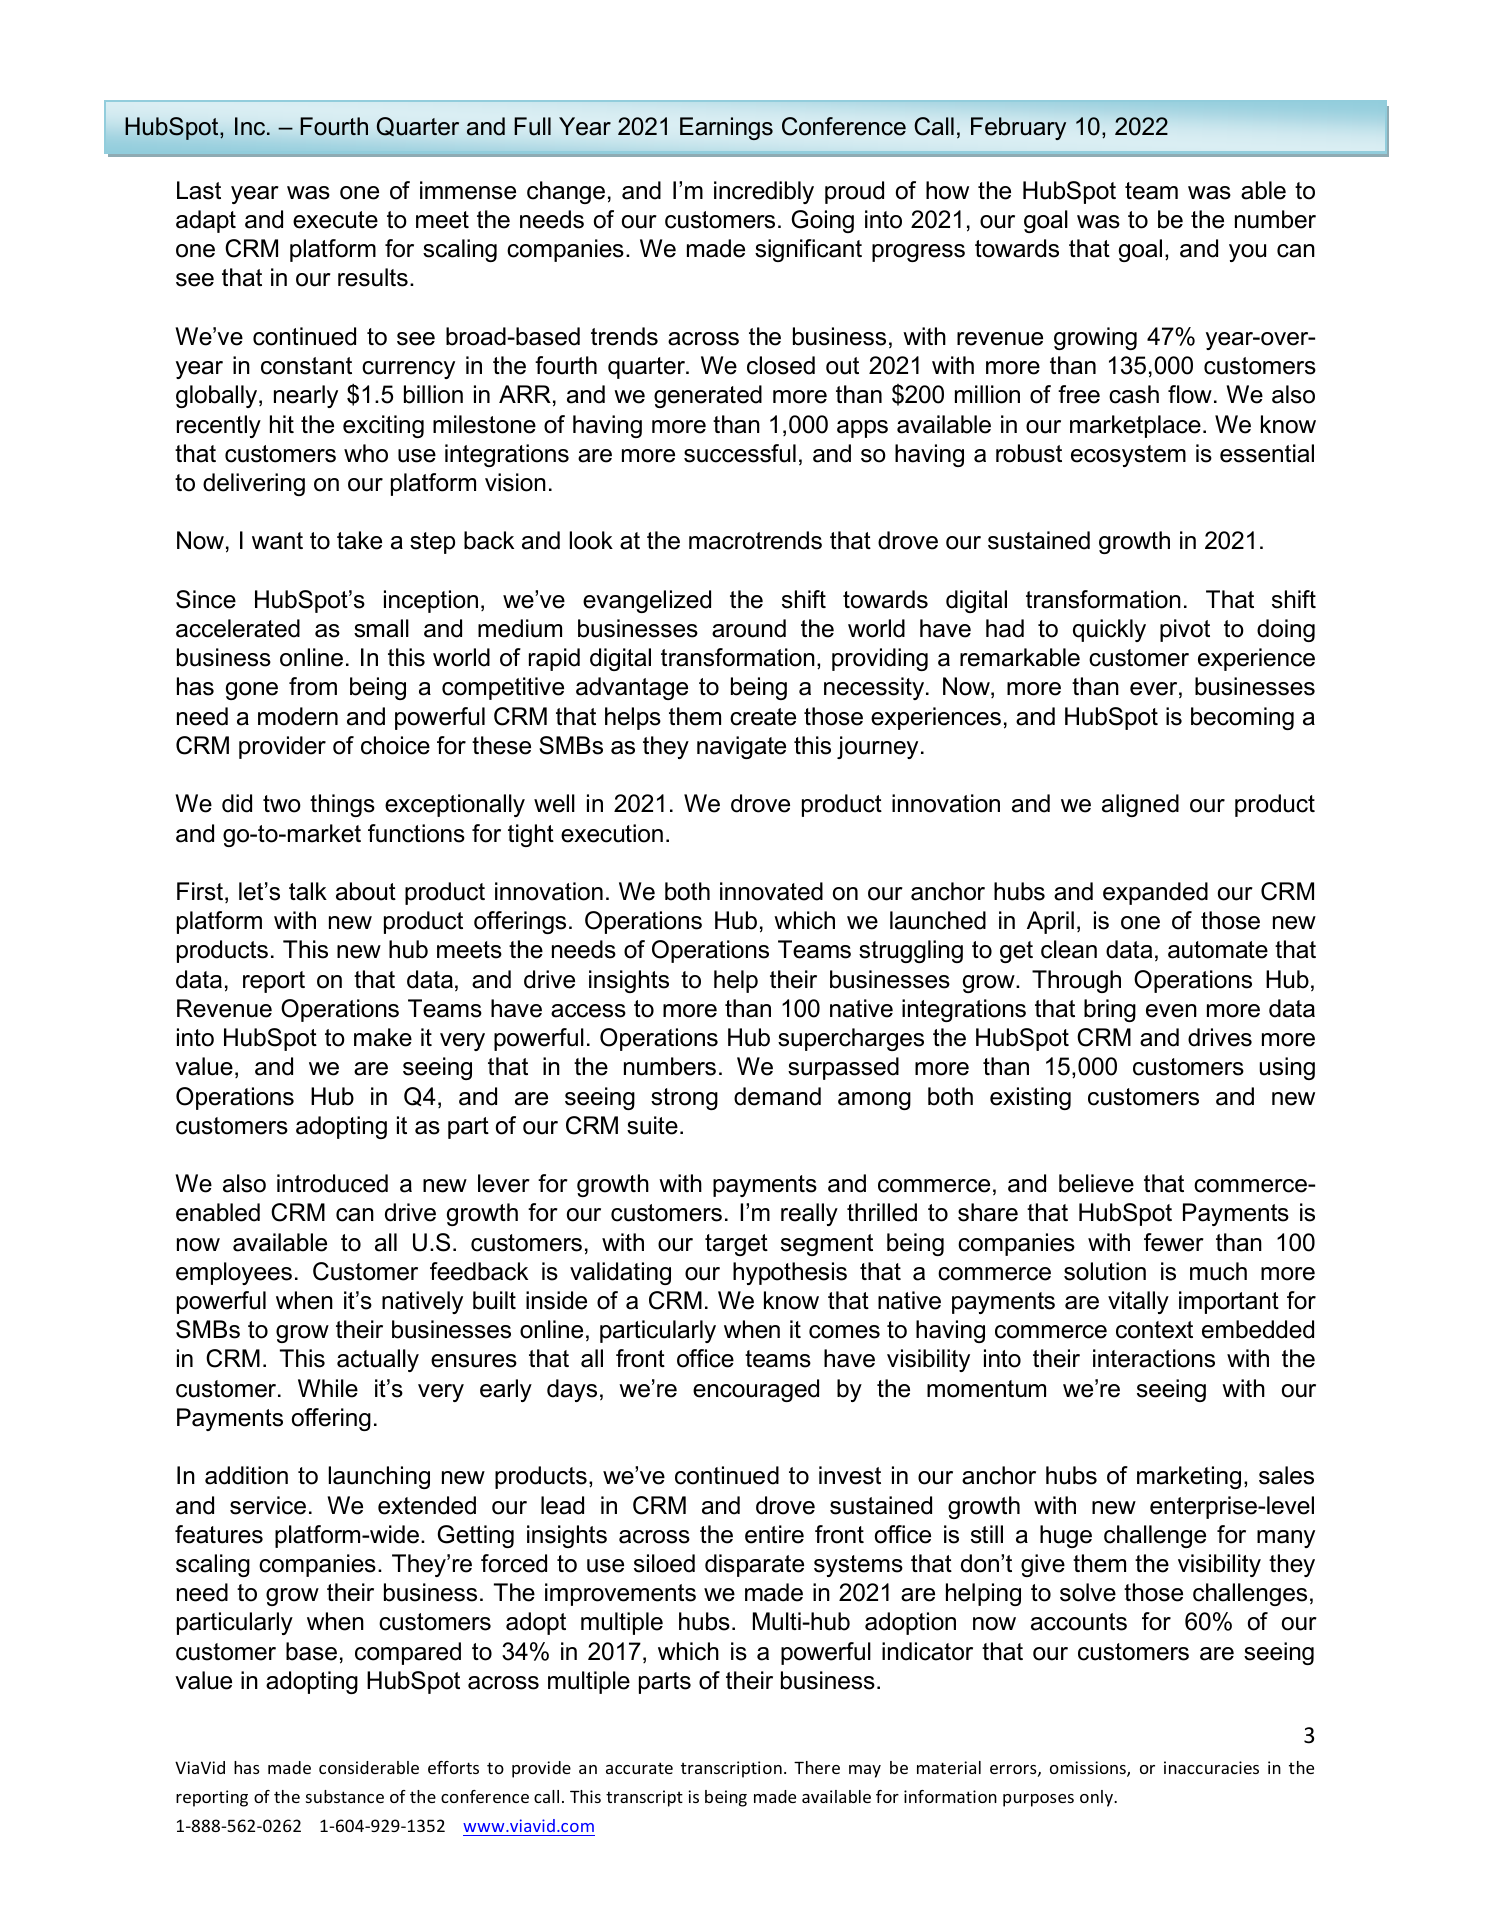  I want to click on talk, so click(308, 891).
